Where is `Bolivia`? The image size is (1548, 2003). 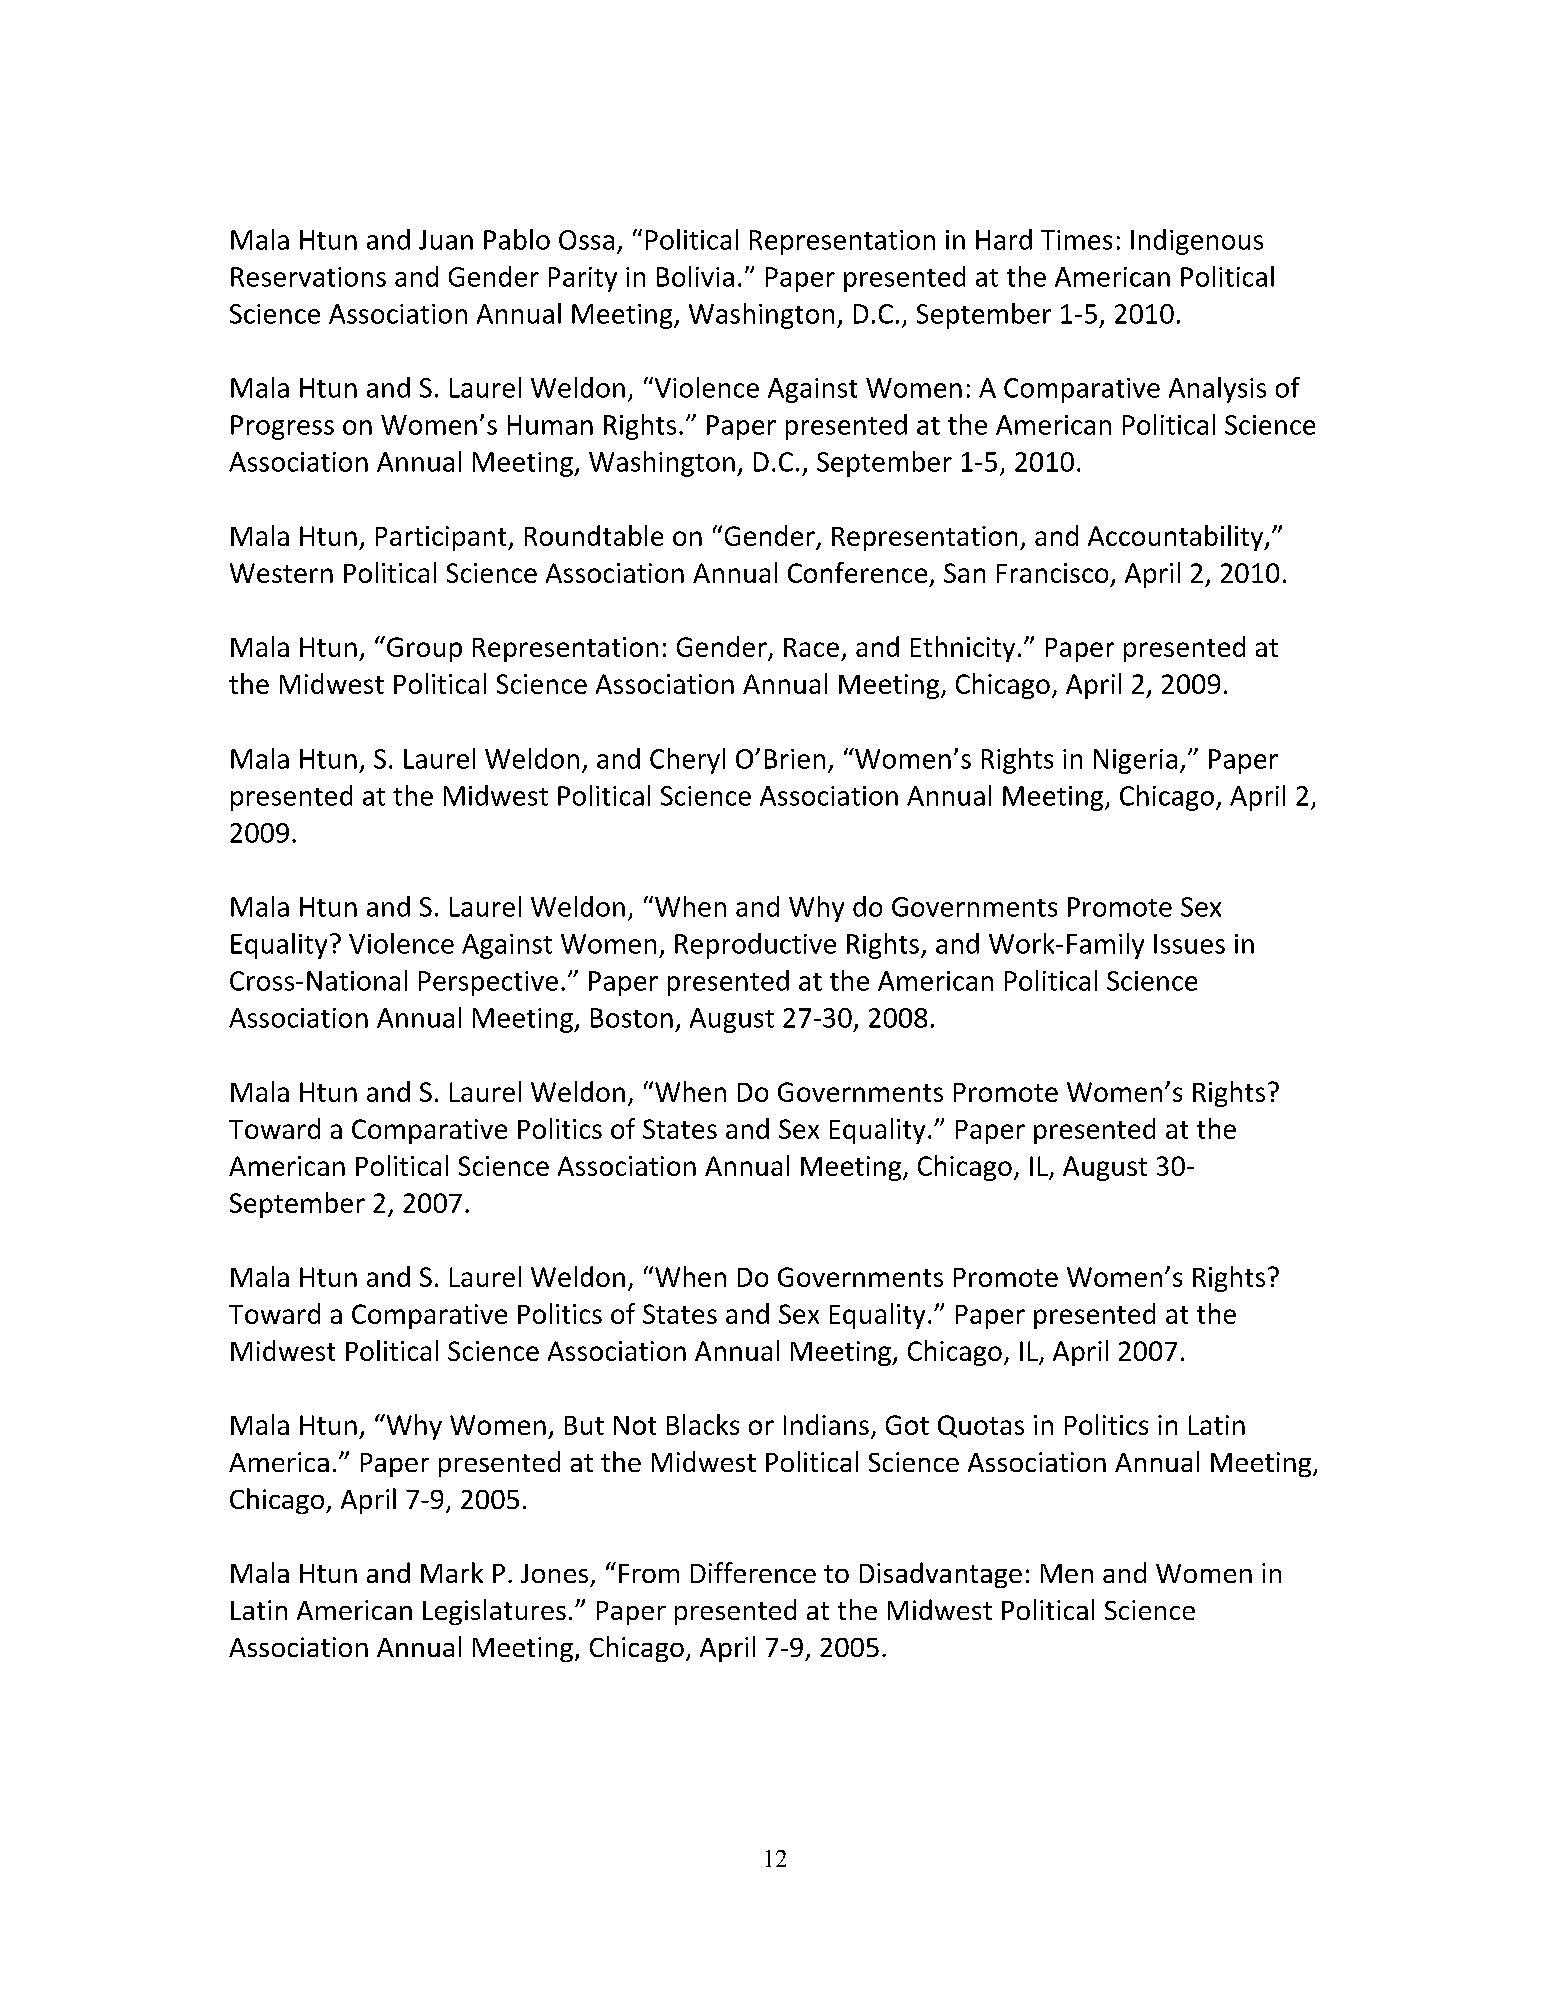 Bolivia is located at coordinates (695, 276).
